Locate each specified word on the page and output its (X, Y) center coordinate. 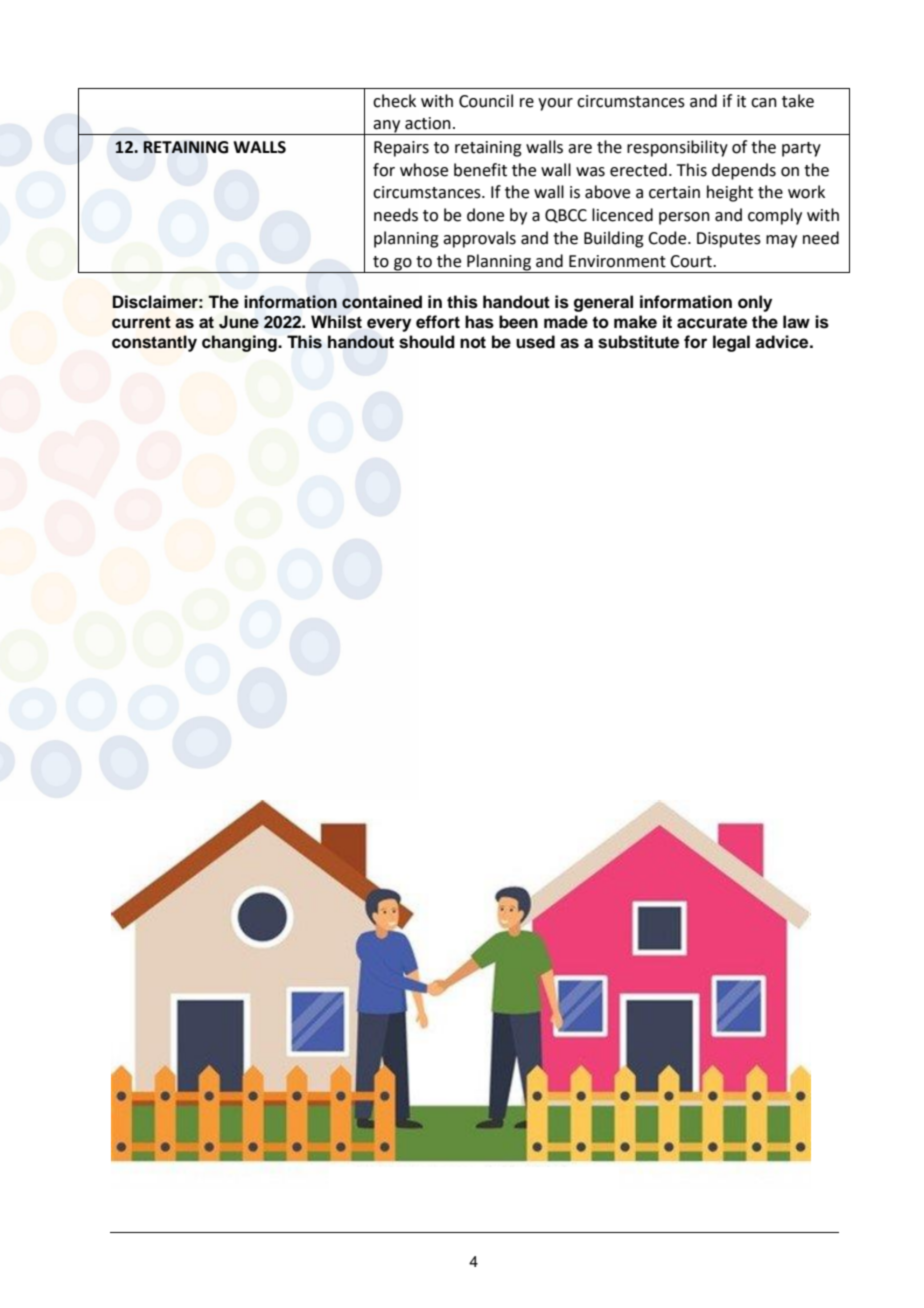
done (485, 215)
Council (486, 101)
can (764, 103)
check (394, 101)
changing (240, 343)
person (684, 218)
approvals (479, 239)
